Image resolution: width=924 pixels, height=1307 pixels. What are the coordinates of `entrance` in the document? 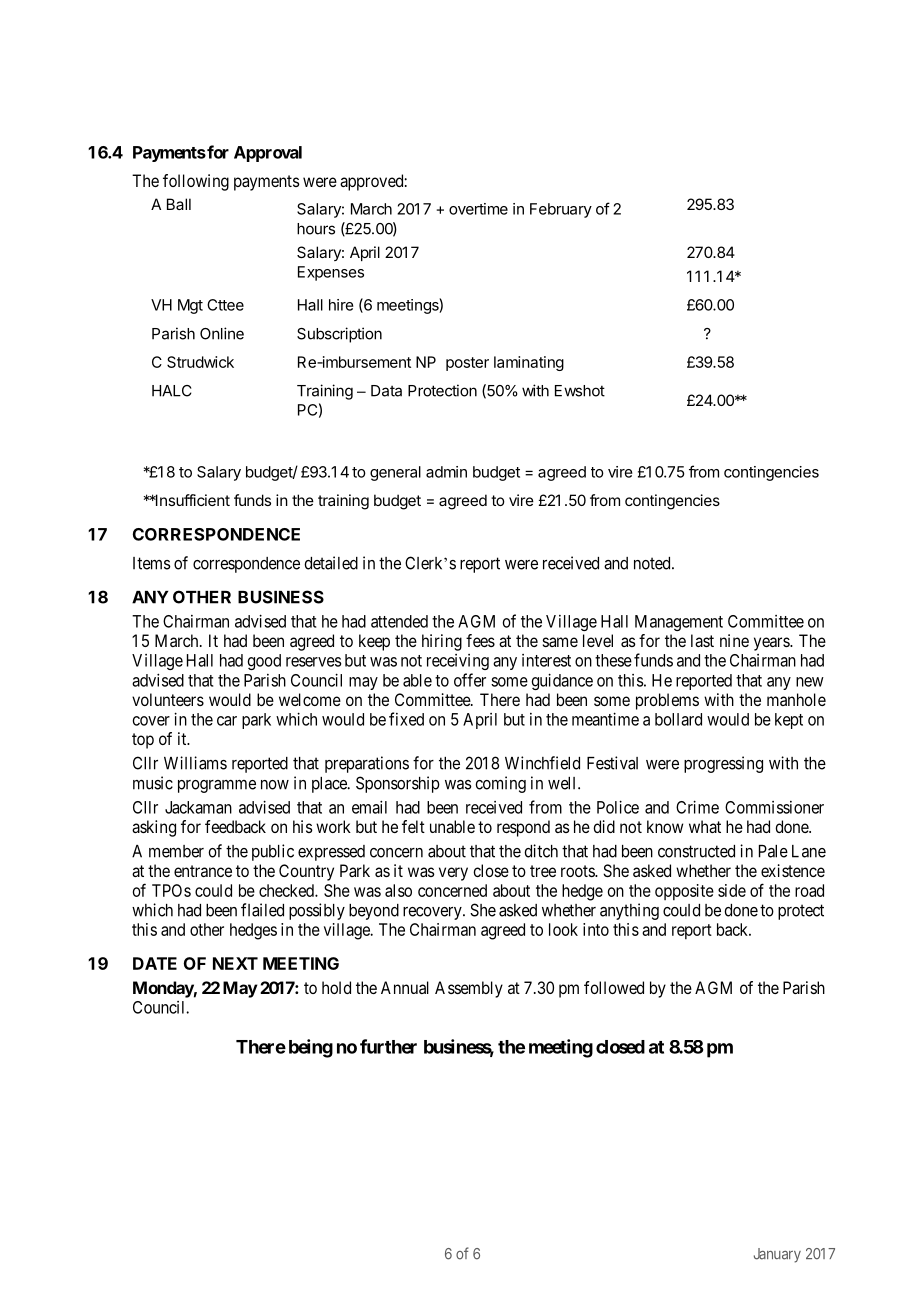 It's located at (203, 871).
